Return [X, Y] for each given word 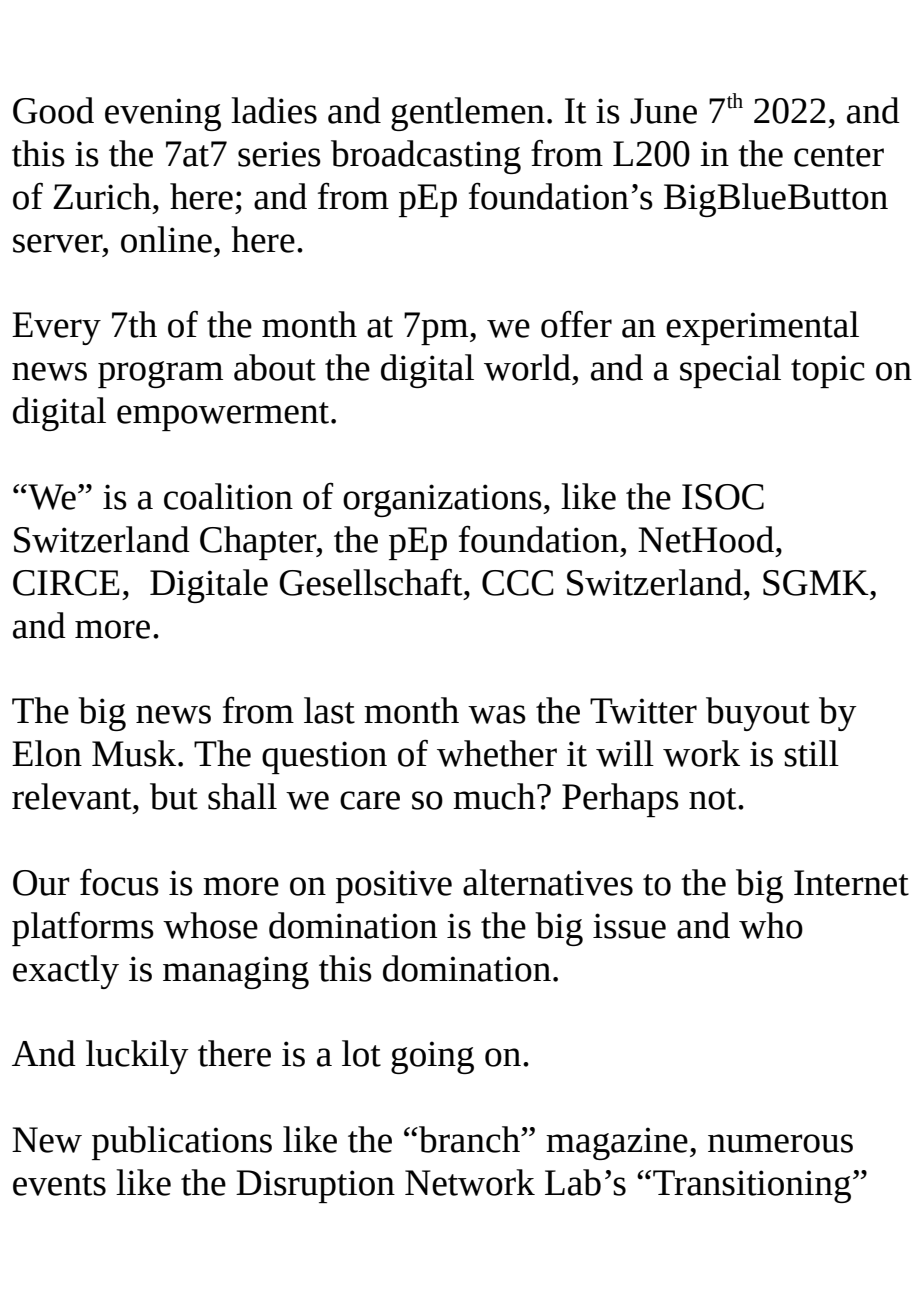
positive [394, 886]
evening [163, 114]
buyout [758, 714]
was [497, 714]
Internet [851, 883]
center [839, 156]
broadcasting [426, 157]
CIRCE [66, 583]
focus [119, 882]
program [160, 374]
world [527, 367]
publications [182, 1143]
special [730, 371]
